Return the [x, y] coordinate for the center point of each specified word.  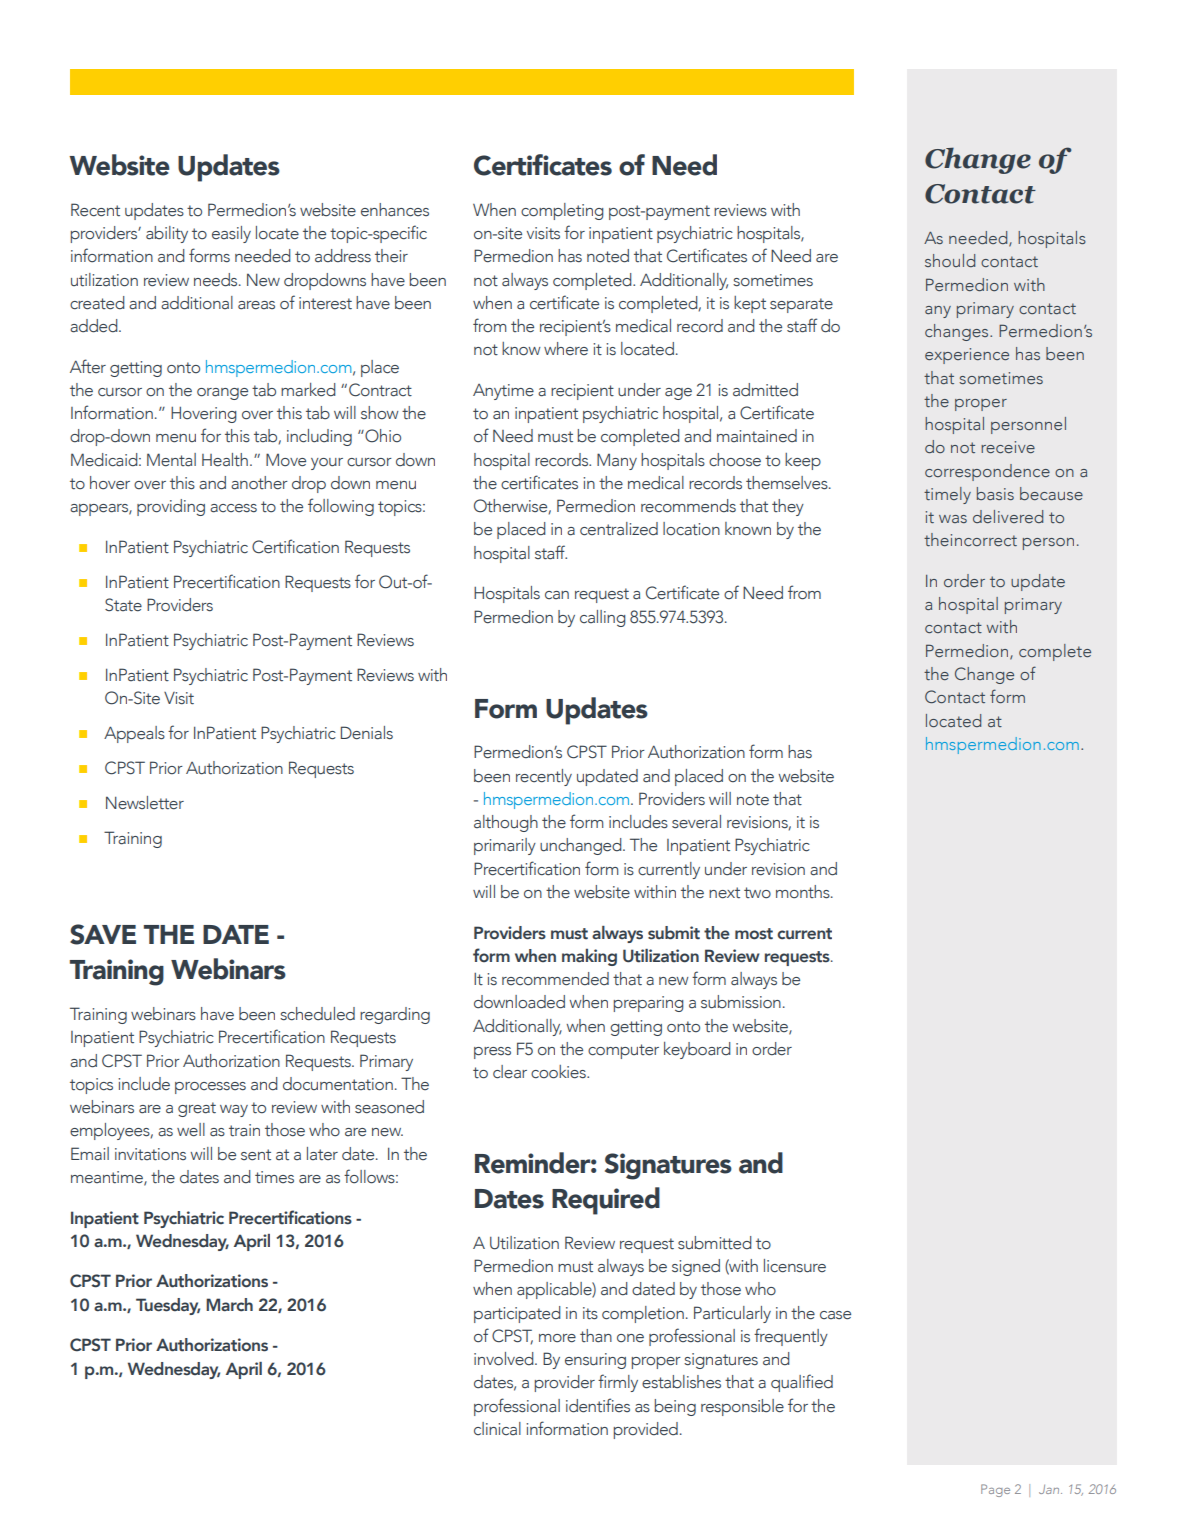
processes [210, 1088]
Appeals [134, 734]
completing [562, 211]
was [953, 519]
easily [231, 234]
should [950, 260]
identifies [598, 1405]
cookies [559, 1072]
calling [603, 618]
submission [741, 1002]
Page [995, 1490]
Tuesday [168, 1306]
